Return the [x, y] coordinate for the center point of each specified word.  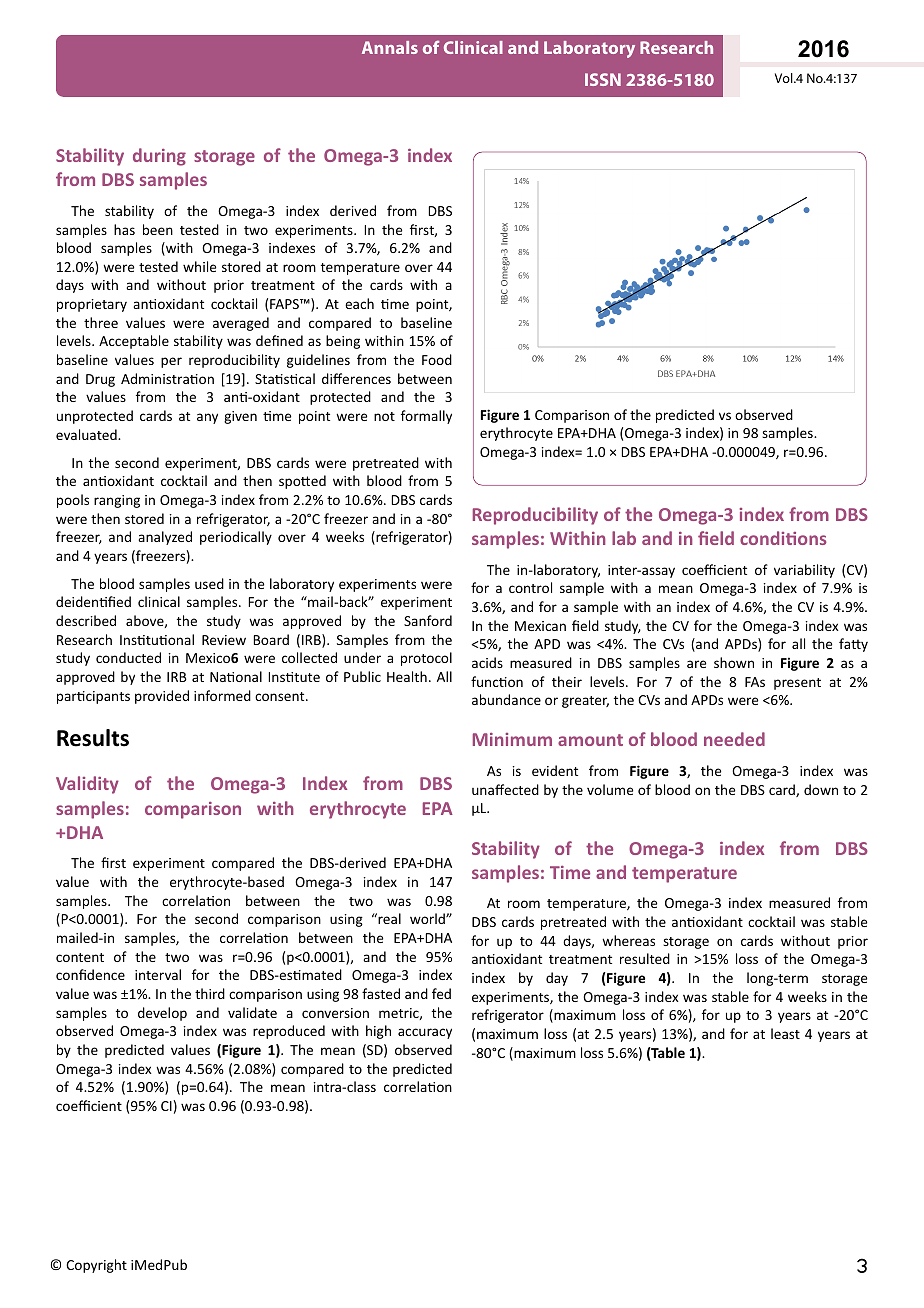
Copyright [96, 1266]
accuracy [425, 1033]
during [159, 157]
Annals [390, 47]
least [785, 1033]
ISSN [603, 79]
